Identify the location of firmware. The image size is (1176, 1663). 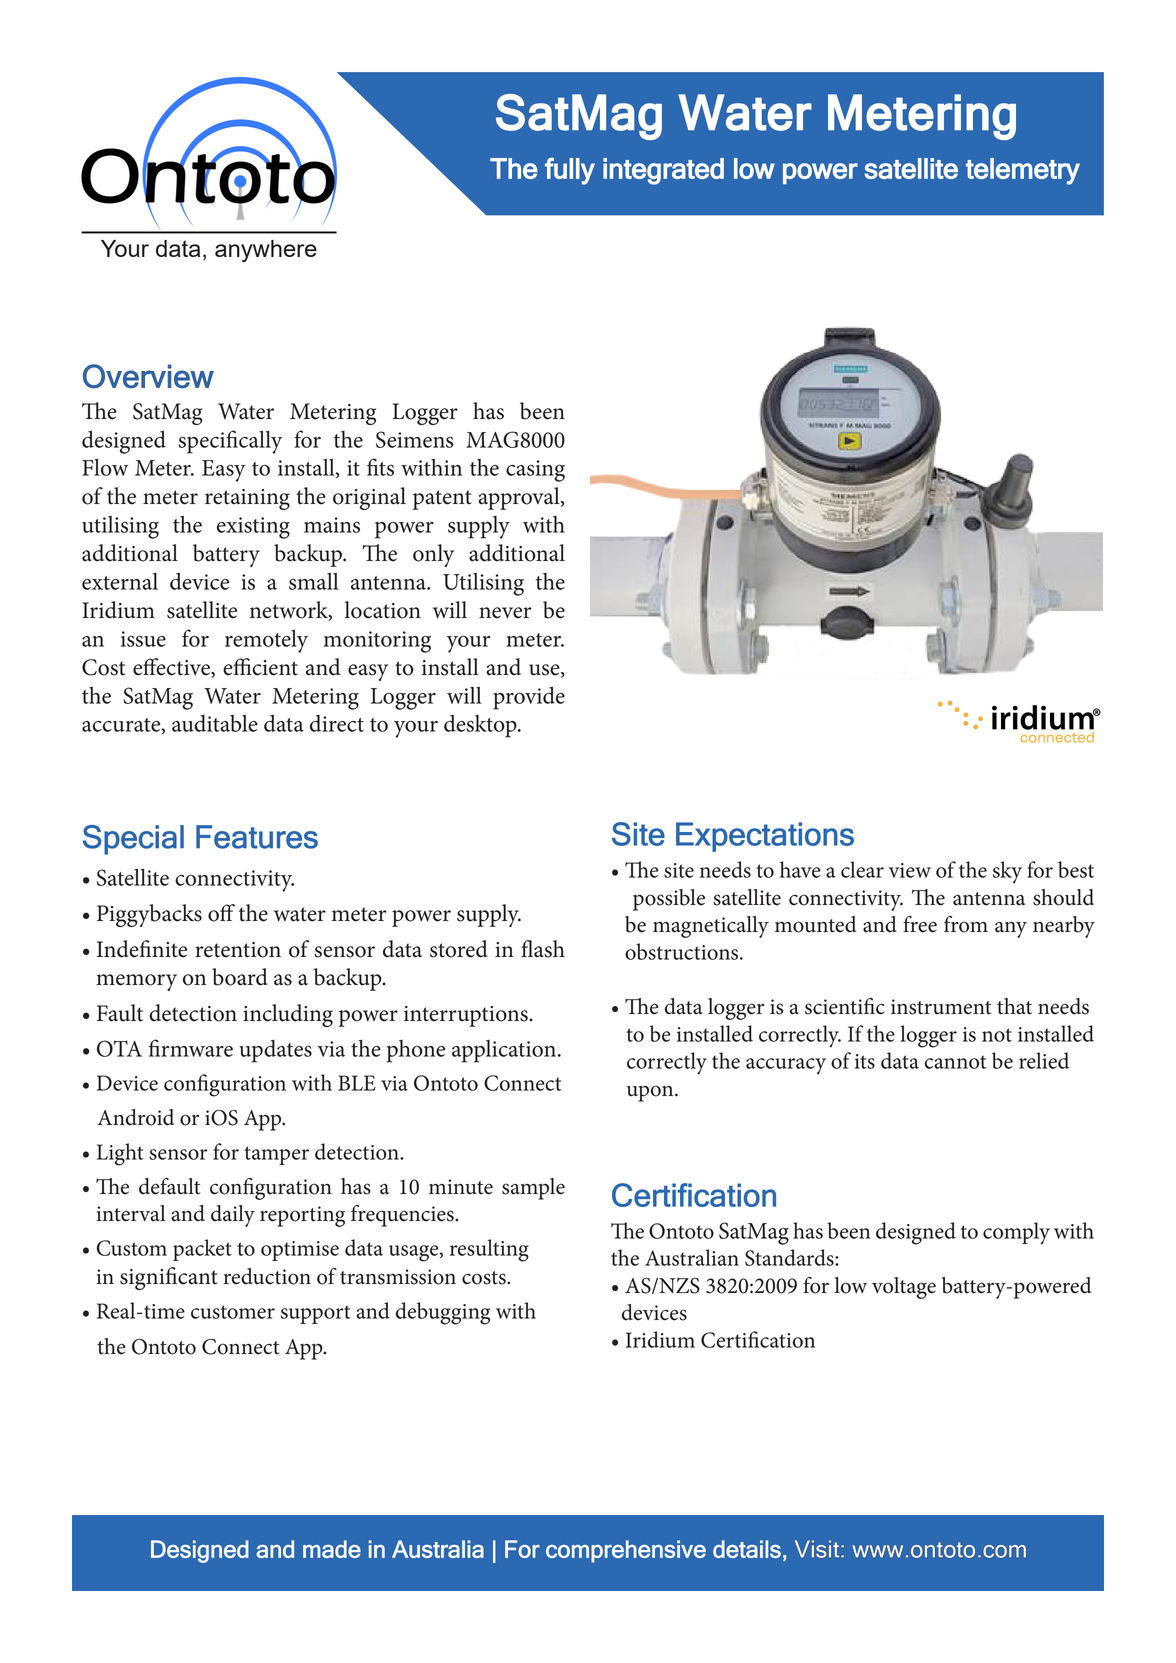
(191, 1048).
